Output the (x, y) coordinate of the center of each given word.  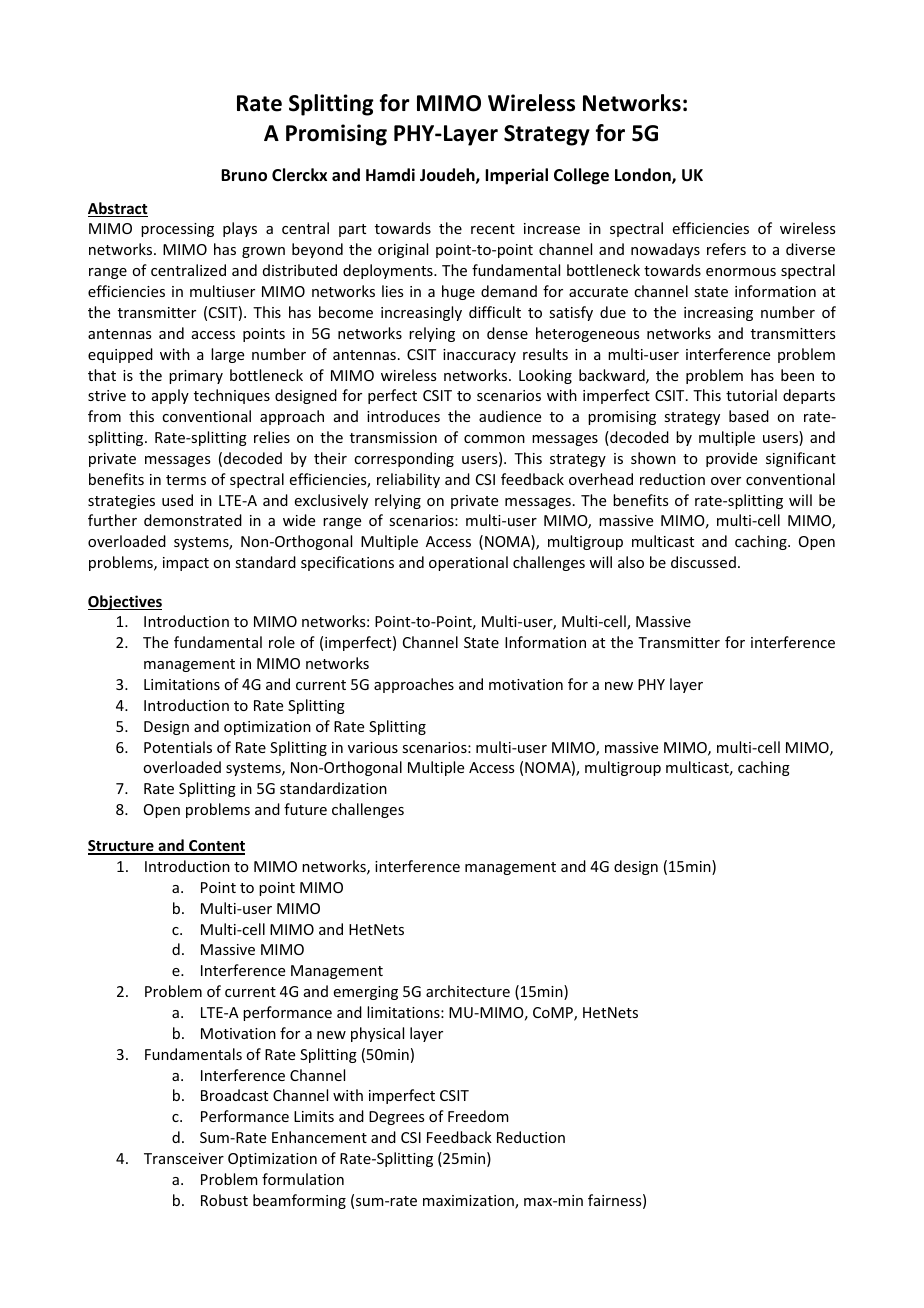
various (373, 747)
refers (726, 249)
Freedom (478, 1116)
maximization (469, 1202)
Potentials (178, 747)
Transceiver (184, 1158)
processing (177, 230)
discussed (703, 562)
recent (493, 229)
